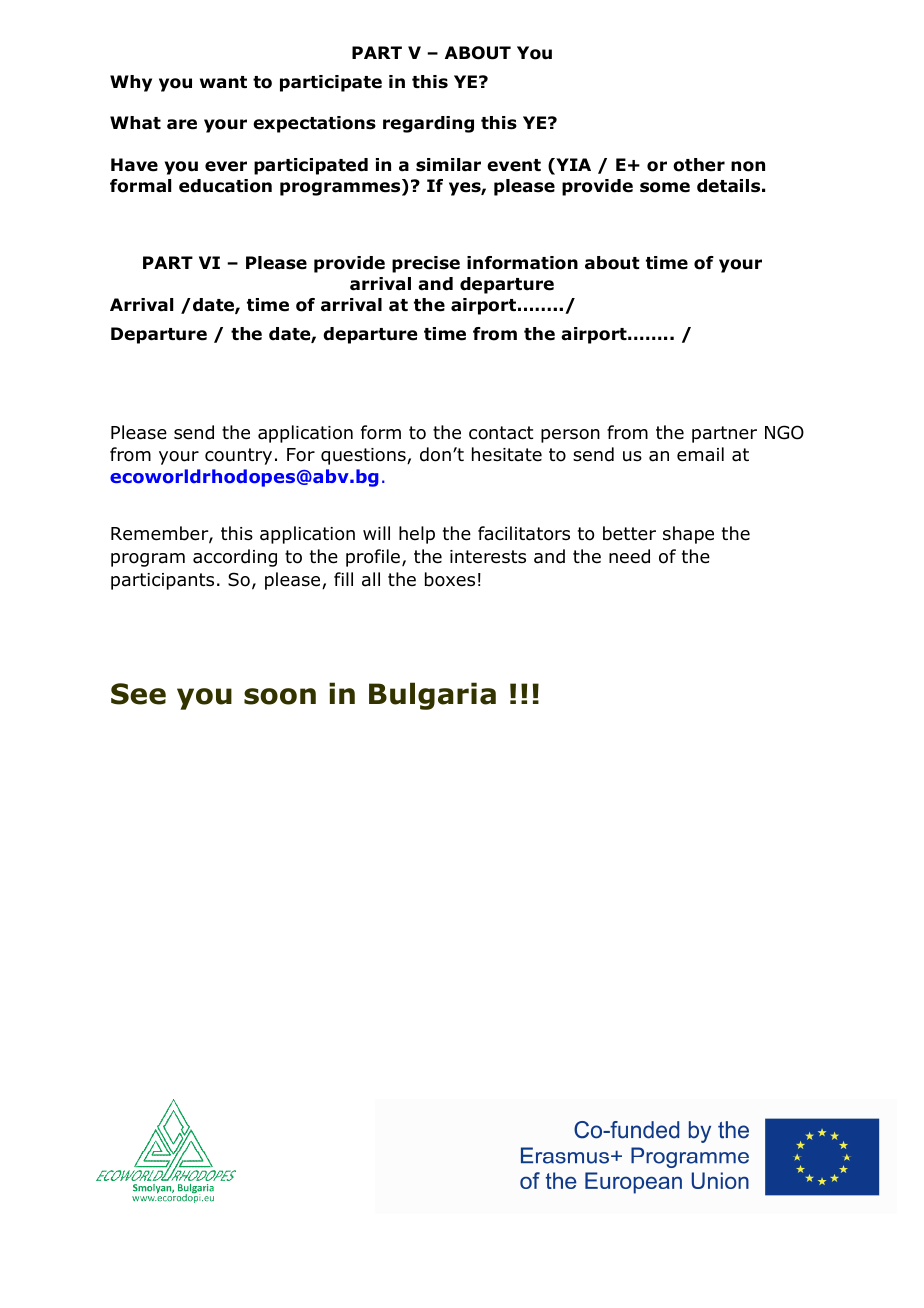  I want to click on country, so click(238, 456).
